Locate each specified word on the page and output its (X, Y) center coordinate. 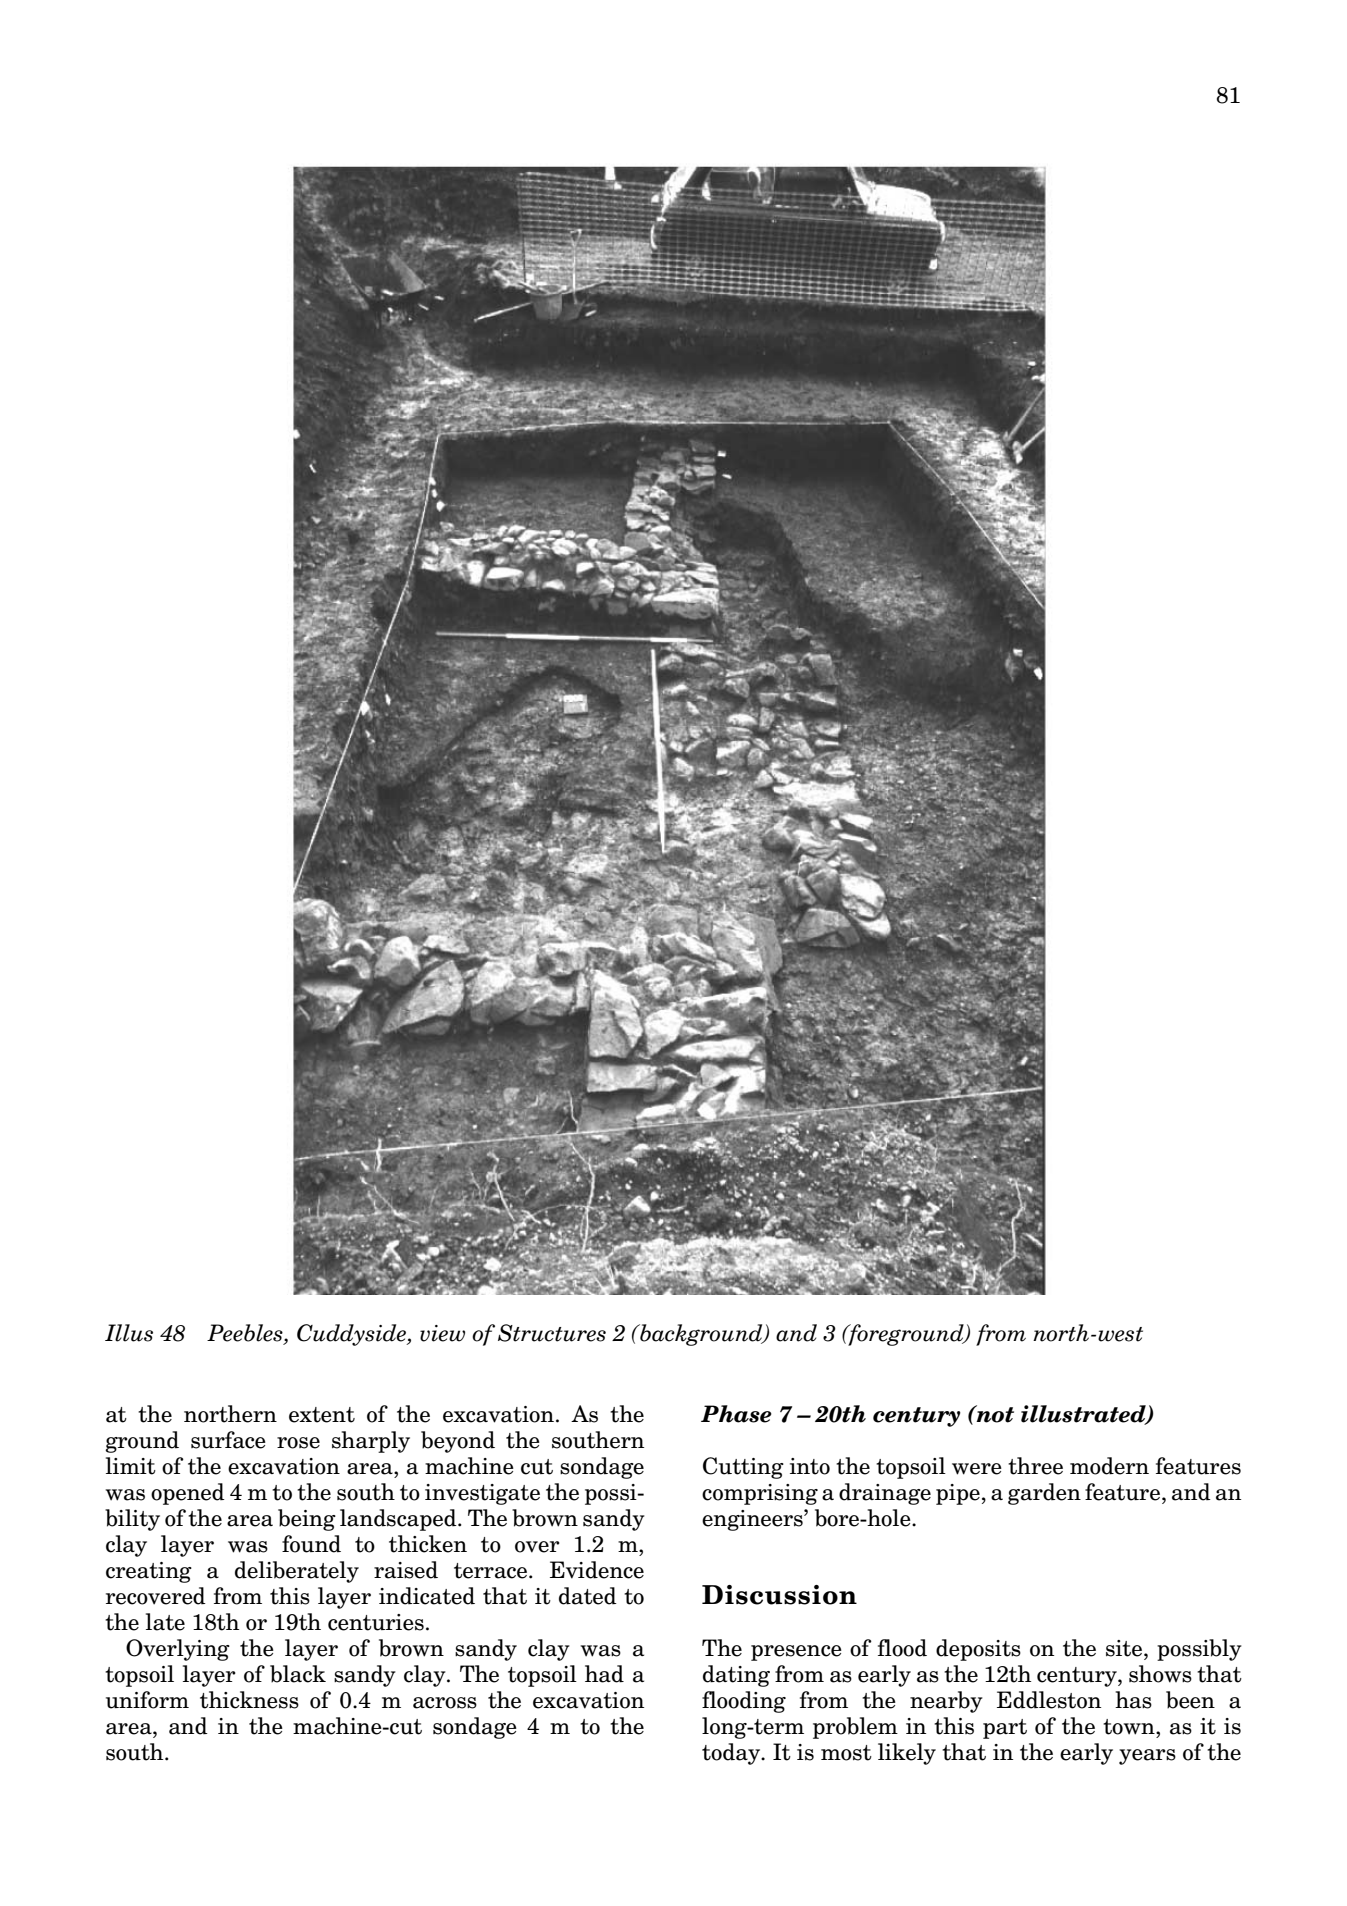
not (994, 1414)
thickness (249, 1700)
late (165, 1622)
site (1124, 1648)
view (442, 1333)
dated (588, 1596)
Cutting (743, 1468)
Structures (552, 1333)
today (732, 1754)
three (1035, 1466)
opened (188, 1494)
